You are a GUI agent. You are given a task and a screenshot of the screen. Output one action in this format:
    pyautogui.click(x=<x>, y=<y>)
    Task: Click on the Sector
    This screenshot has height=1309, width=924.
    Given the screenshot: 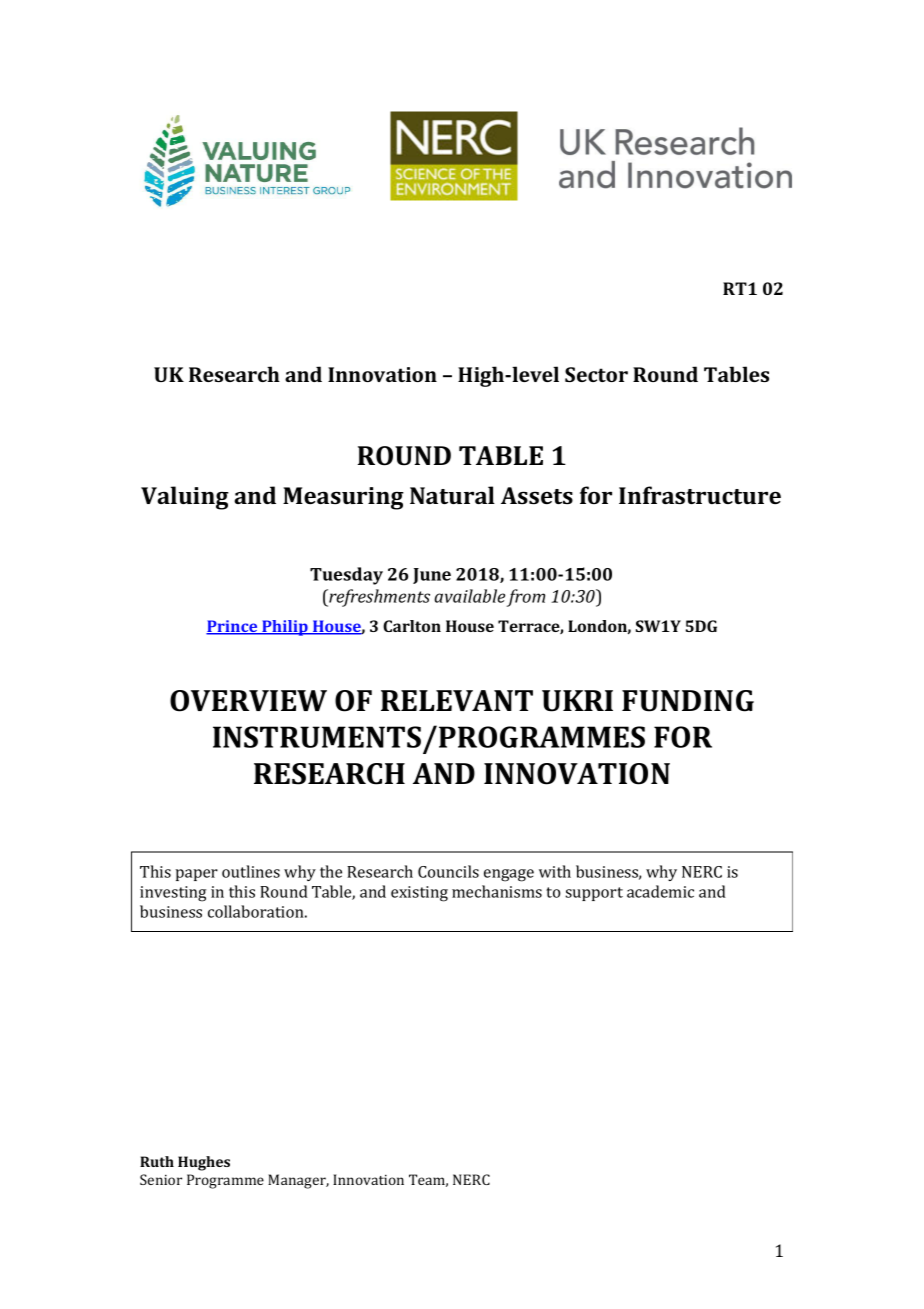 What is the action you would take?
    pyautogui.click(x=596, y=374)
